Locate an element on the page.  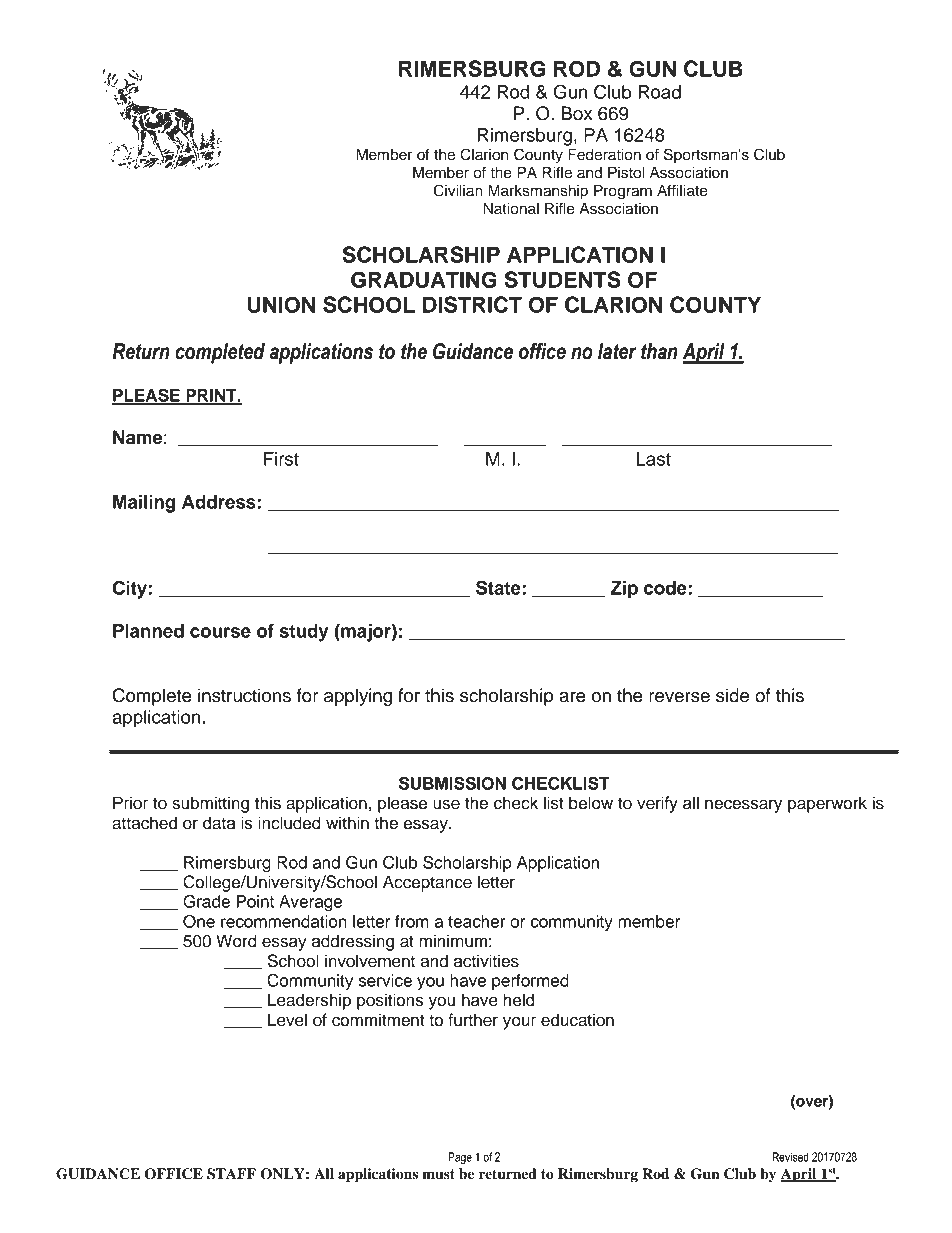
STAFF is located at coordinates (231, 1174).
